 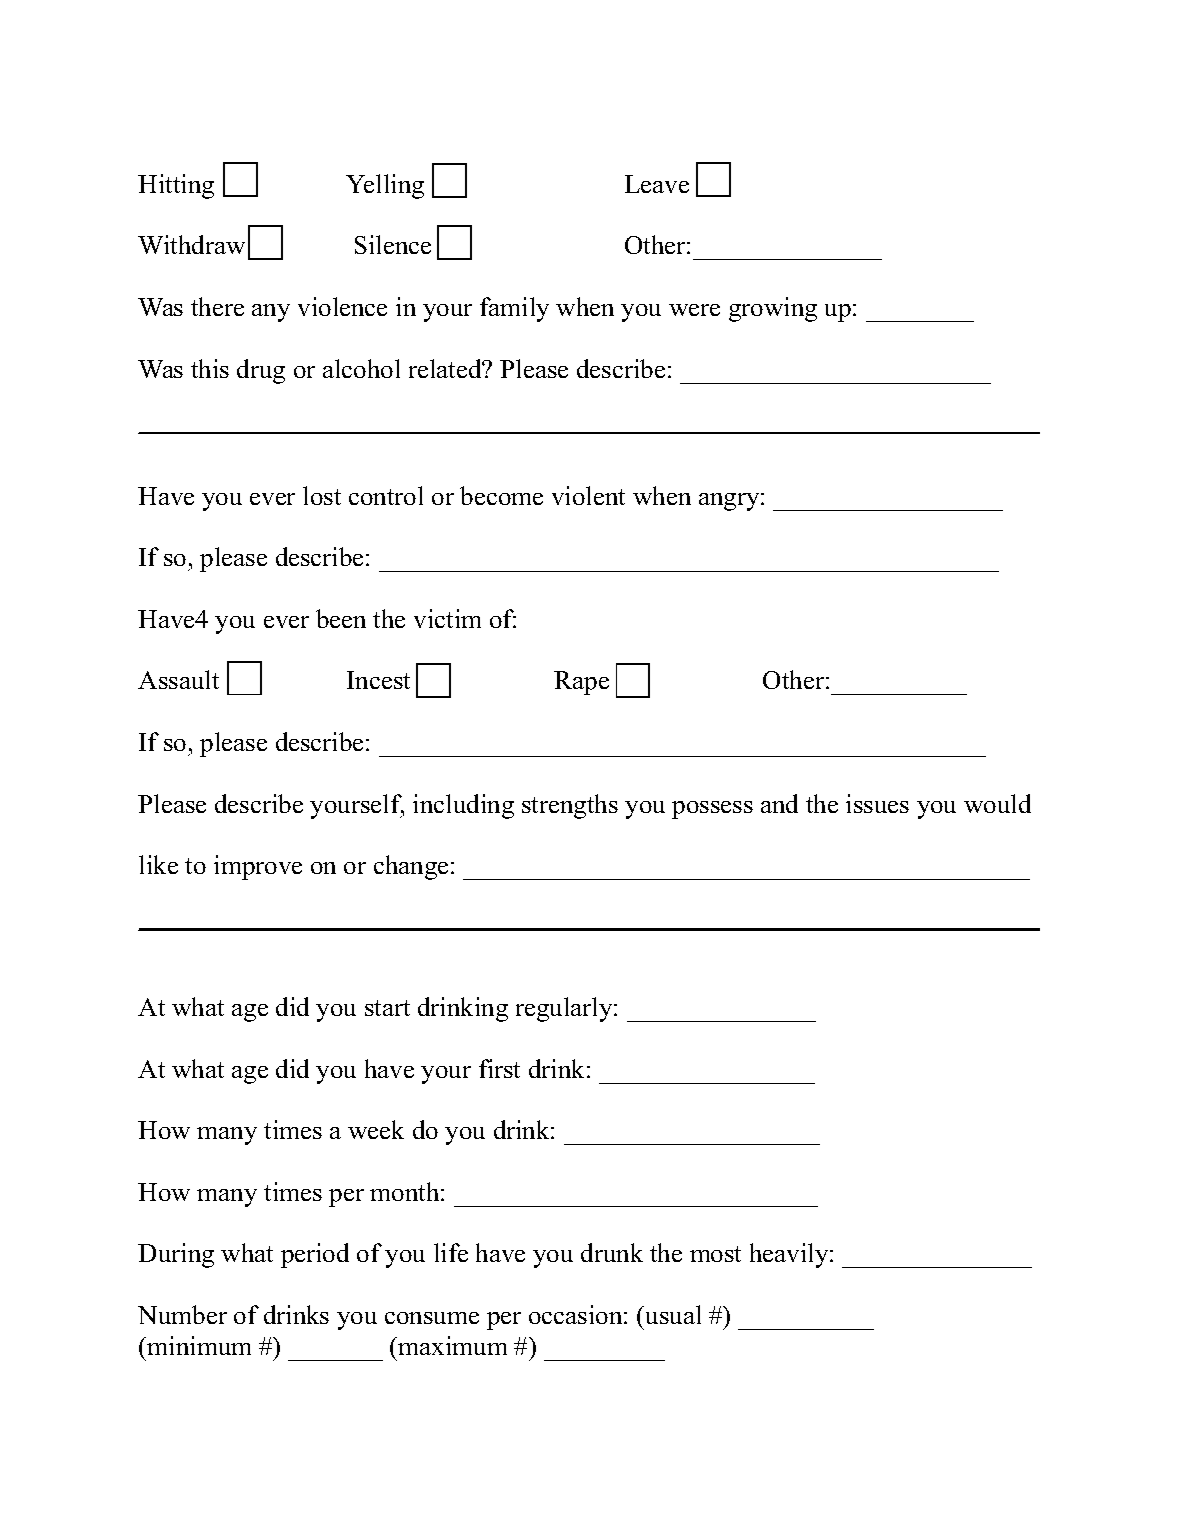 What do you see at coordinates (877, 803) in the document?
I see `issues` at bounding box center [877, 803].
